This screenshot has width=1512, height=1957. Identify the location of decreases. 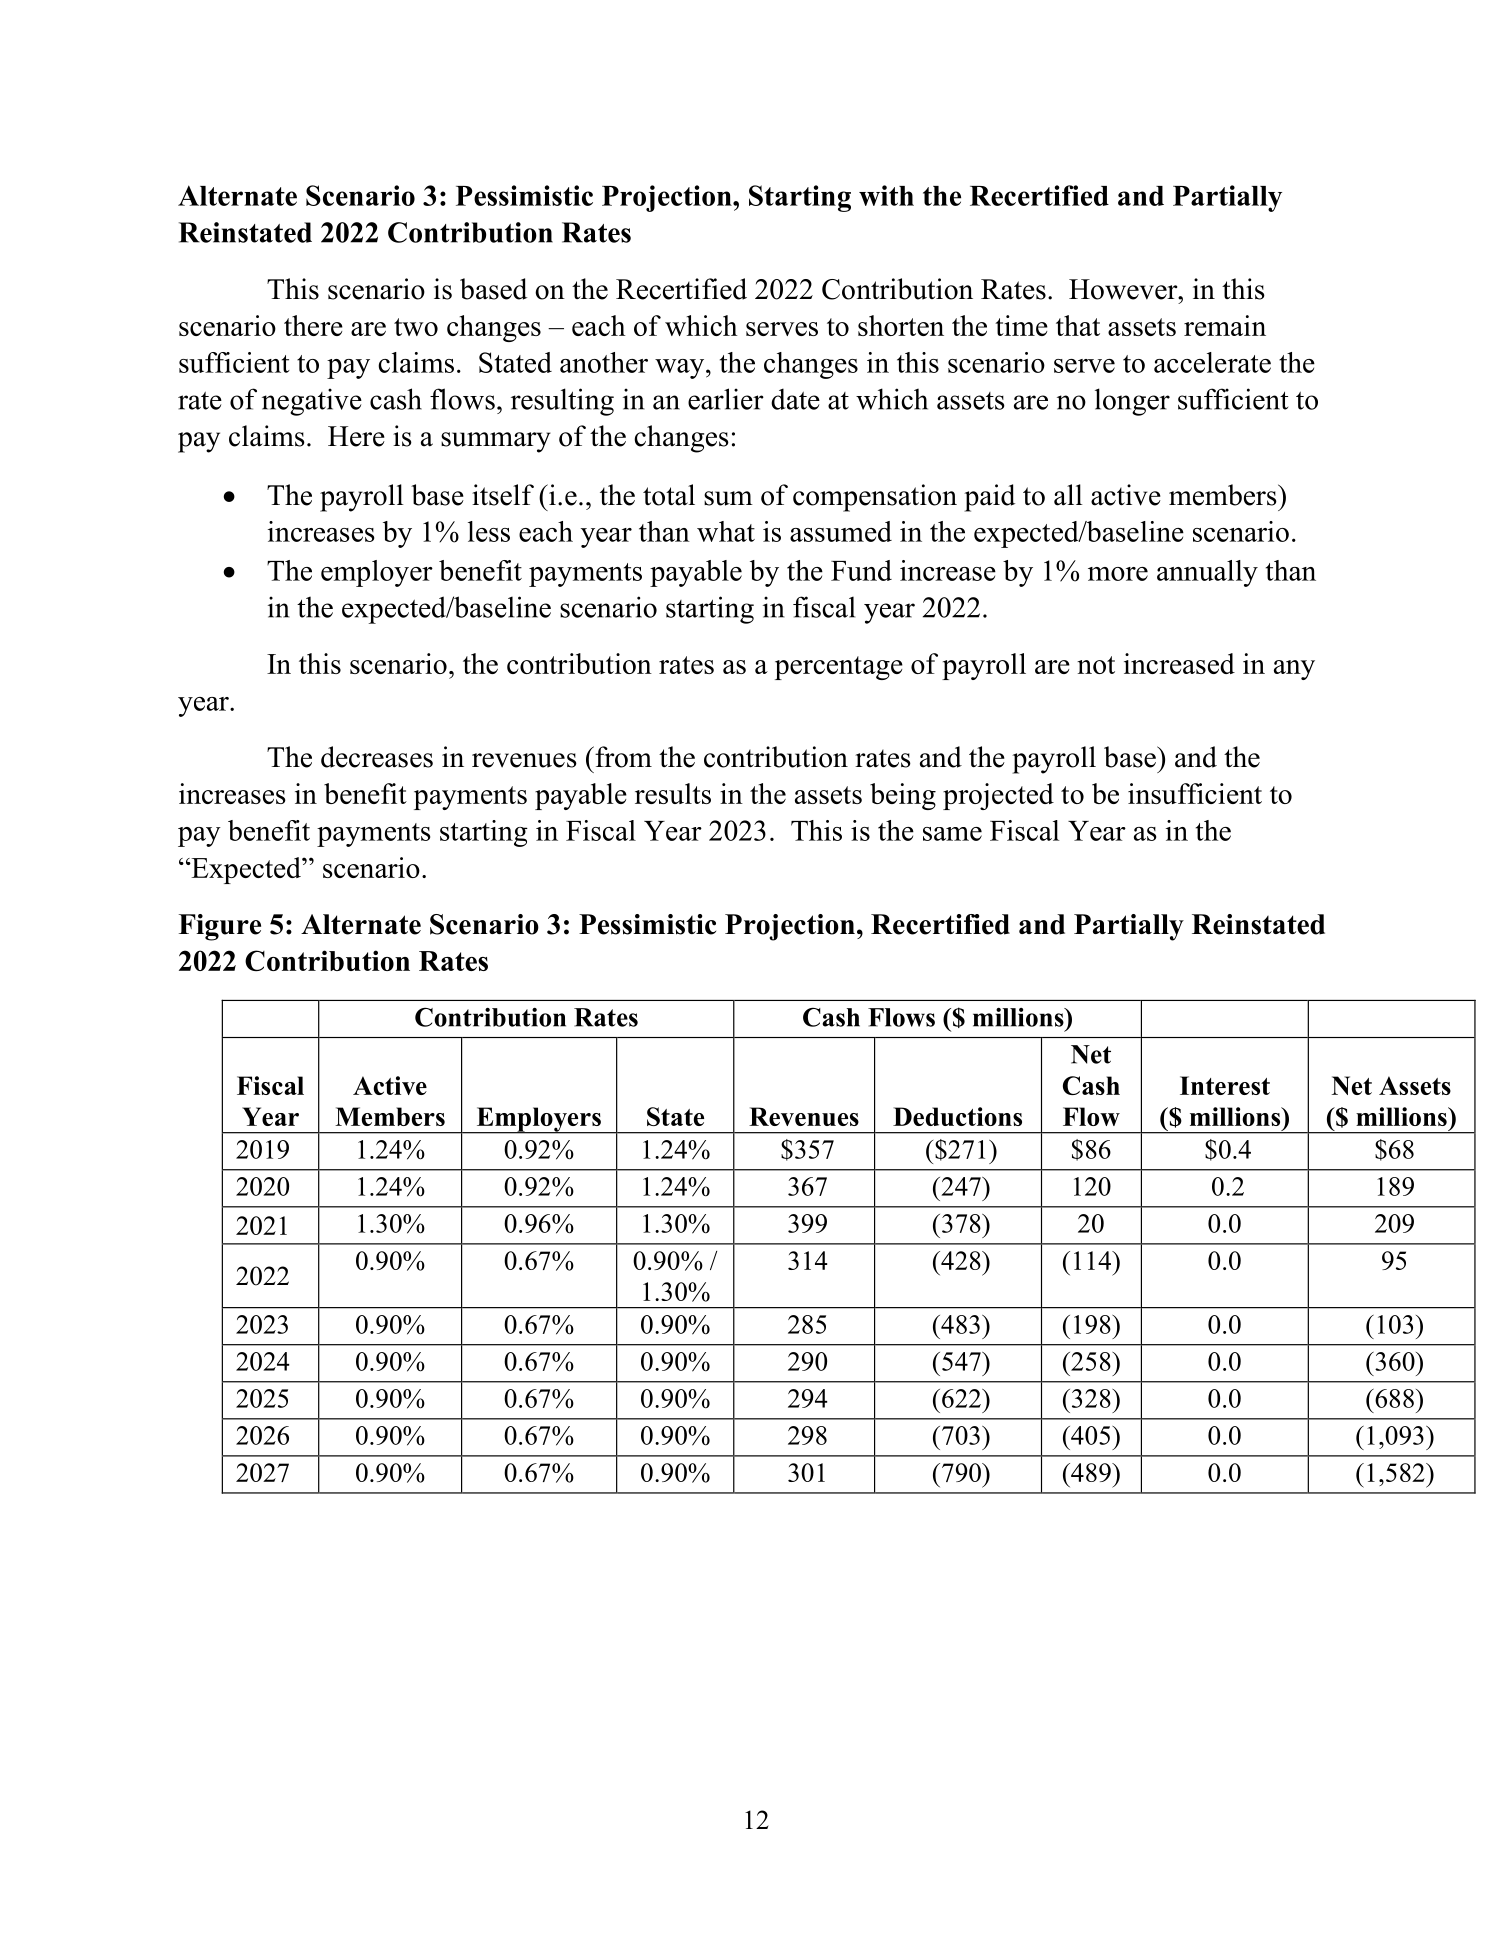
(377, 757).
